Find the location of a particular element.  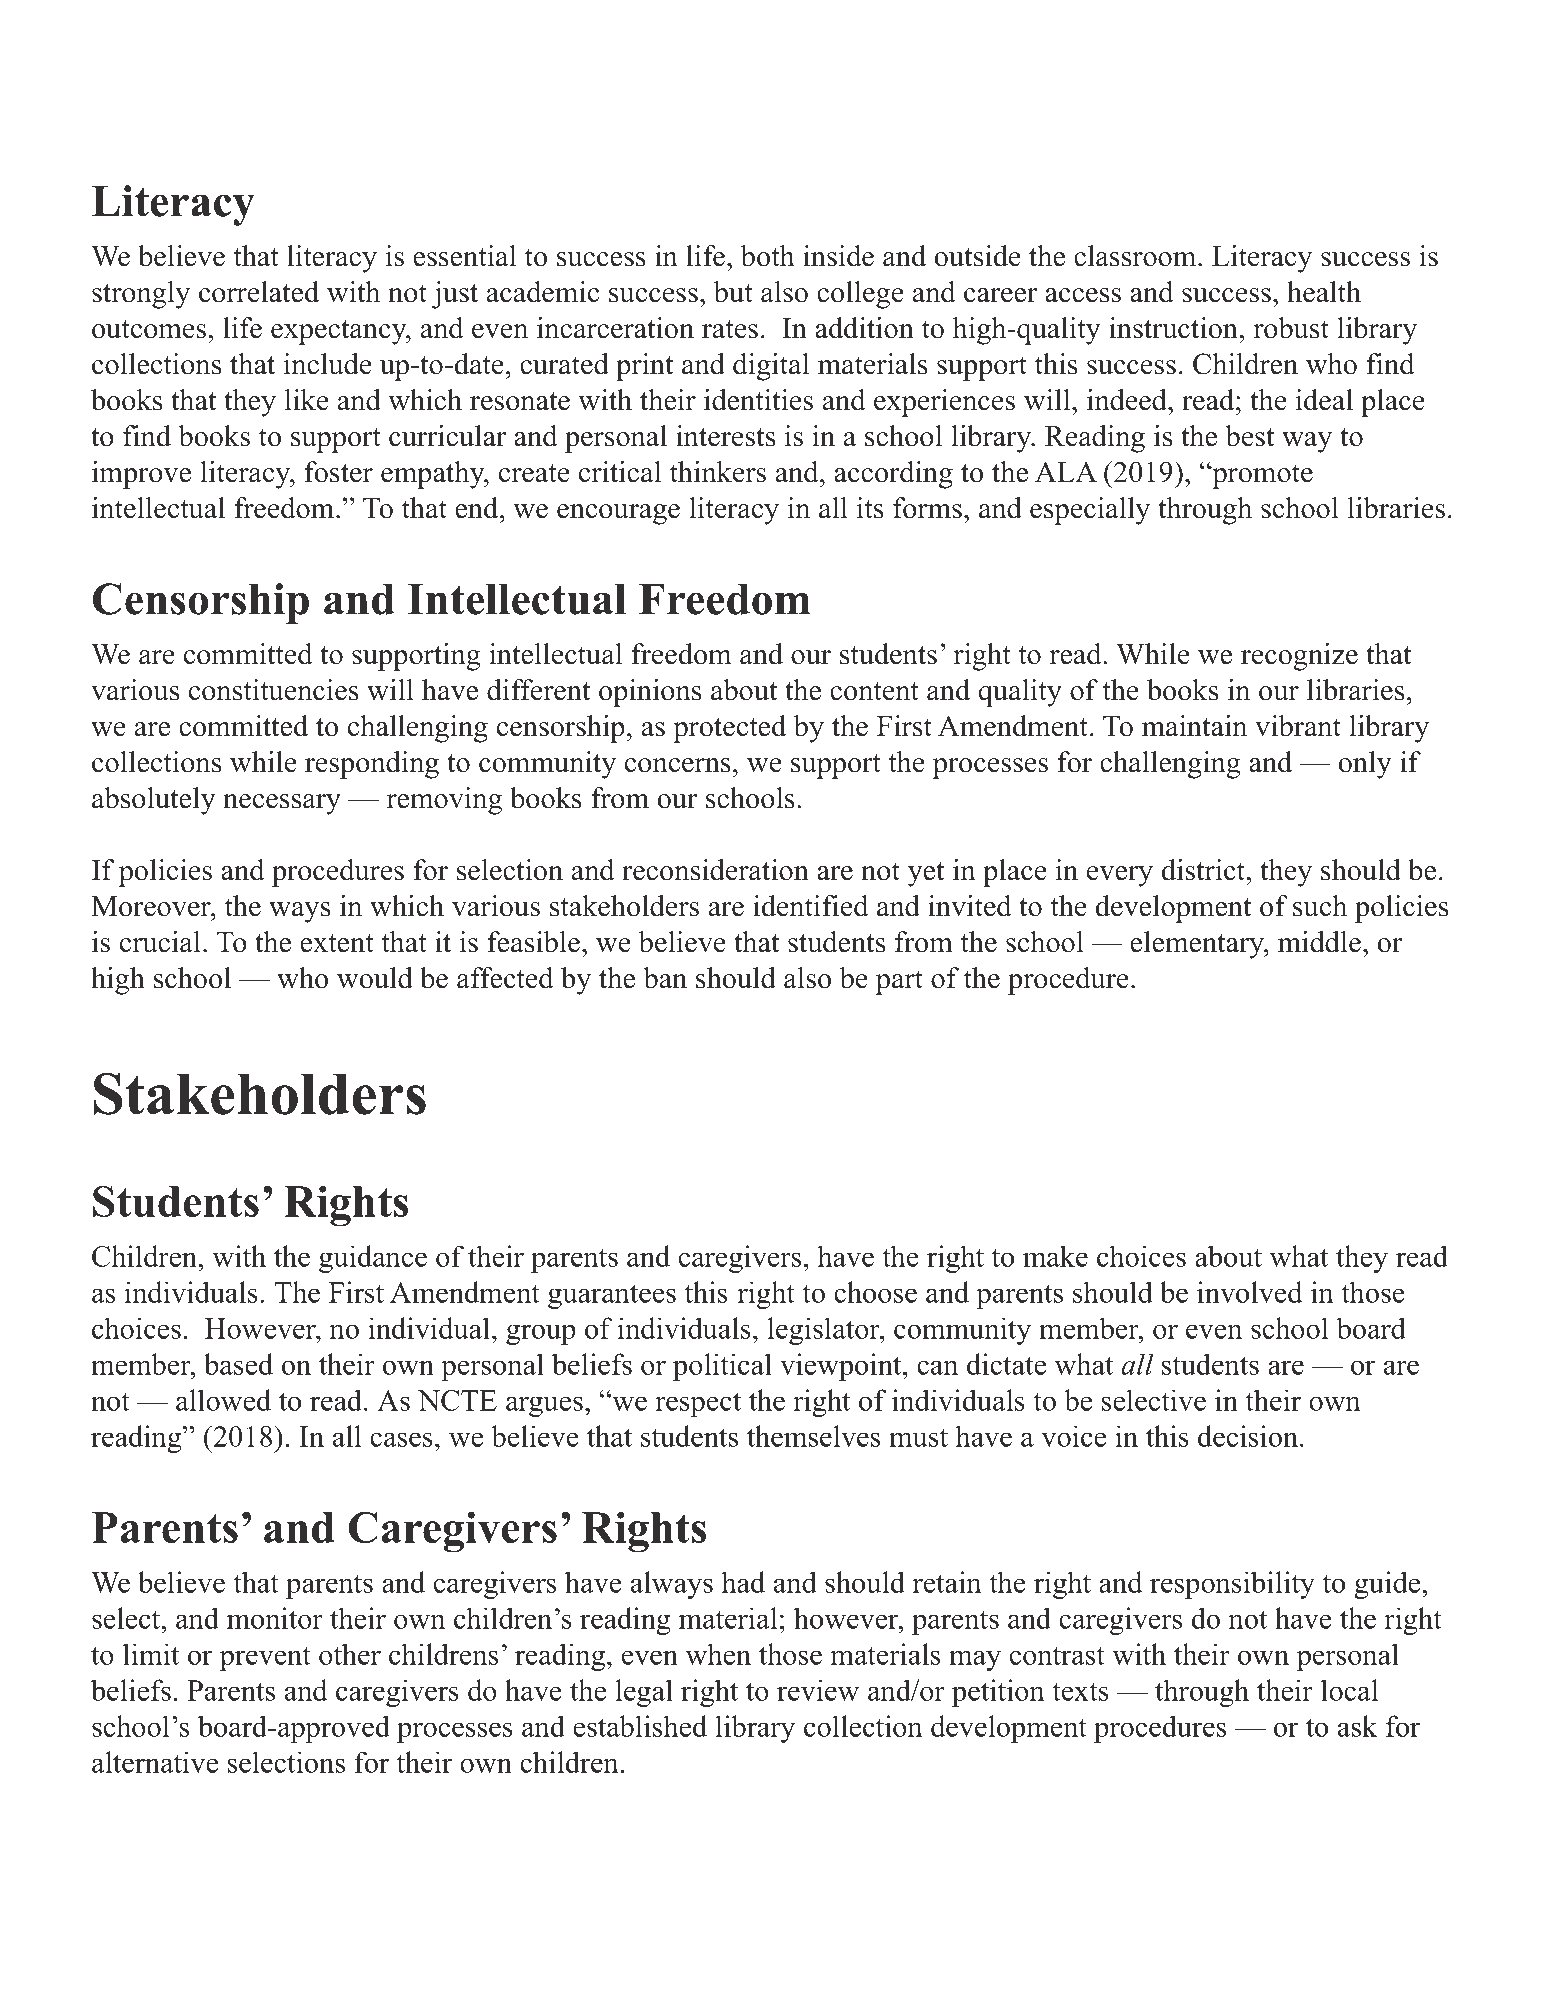

robust is located at coordinates (1291, 328).
